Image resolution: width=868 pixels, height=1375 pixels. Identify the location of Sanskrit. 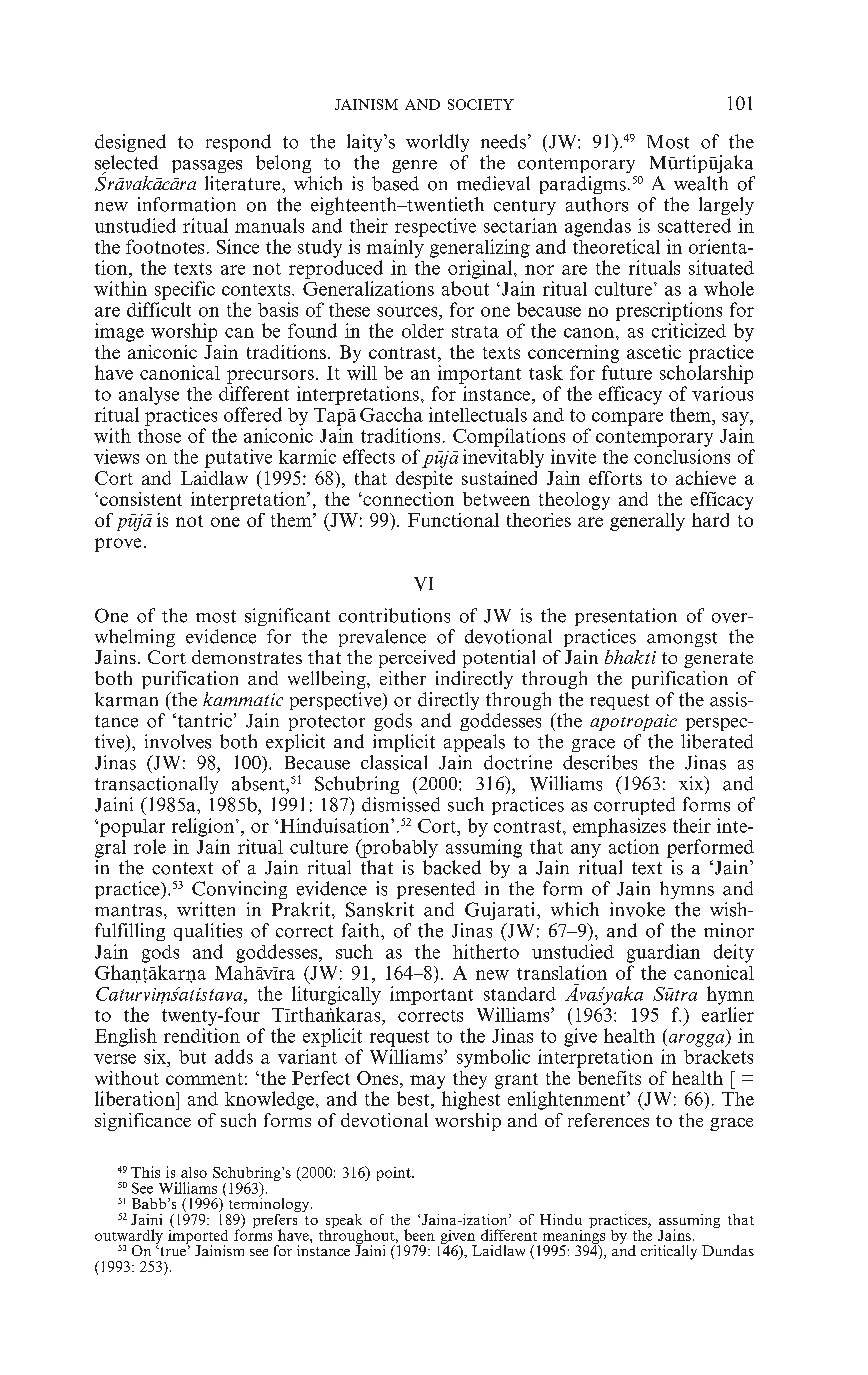
(380, 909).
